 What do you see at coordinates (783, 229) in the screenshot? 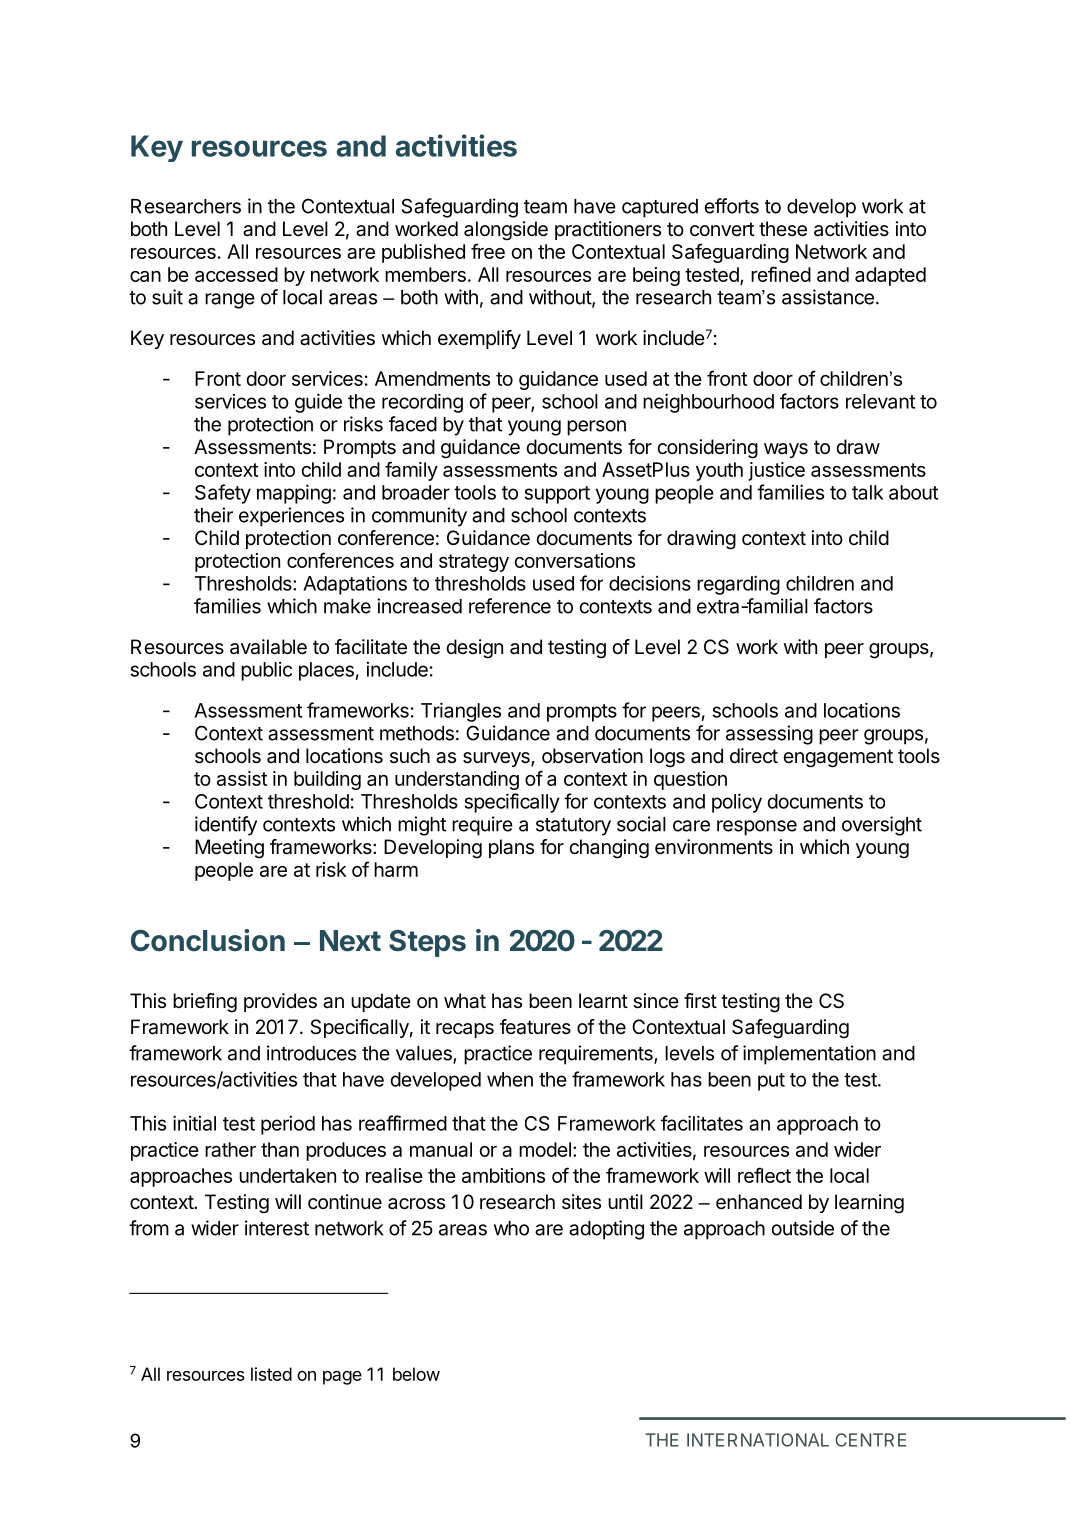
I see `these` at bounding box center [783, 229].
